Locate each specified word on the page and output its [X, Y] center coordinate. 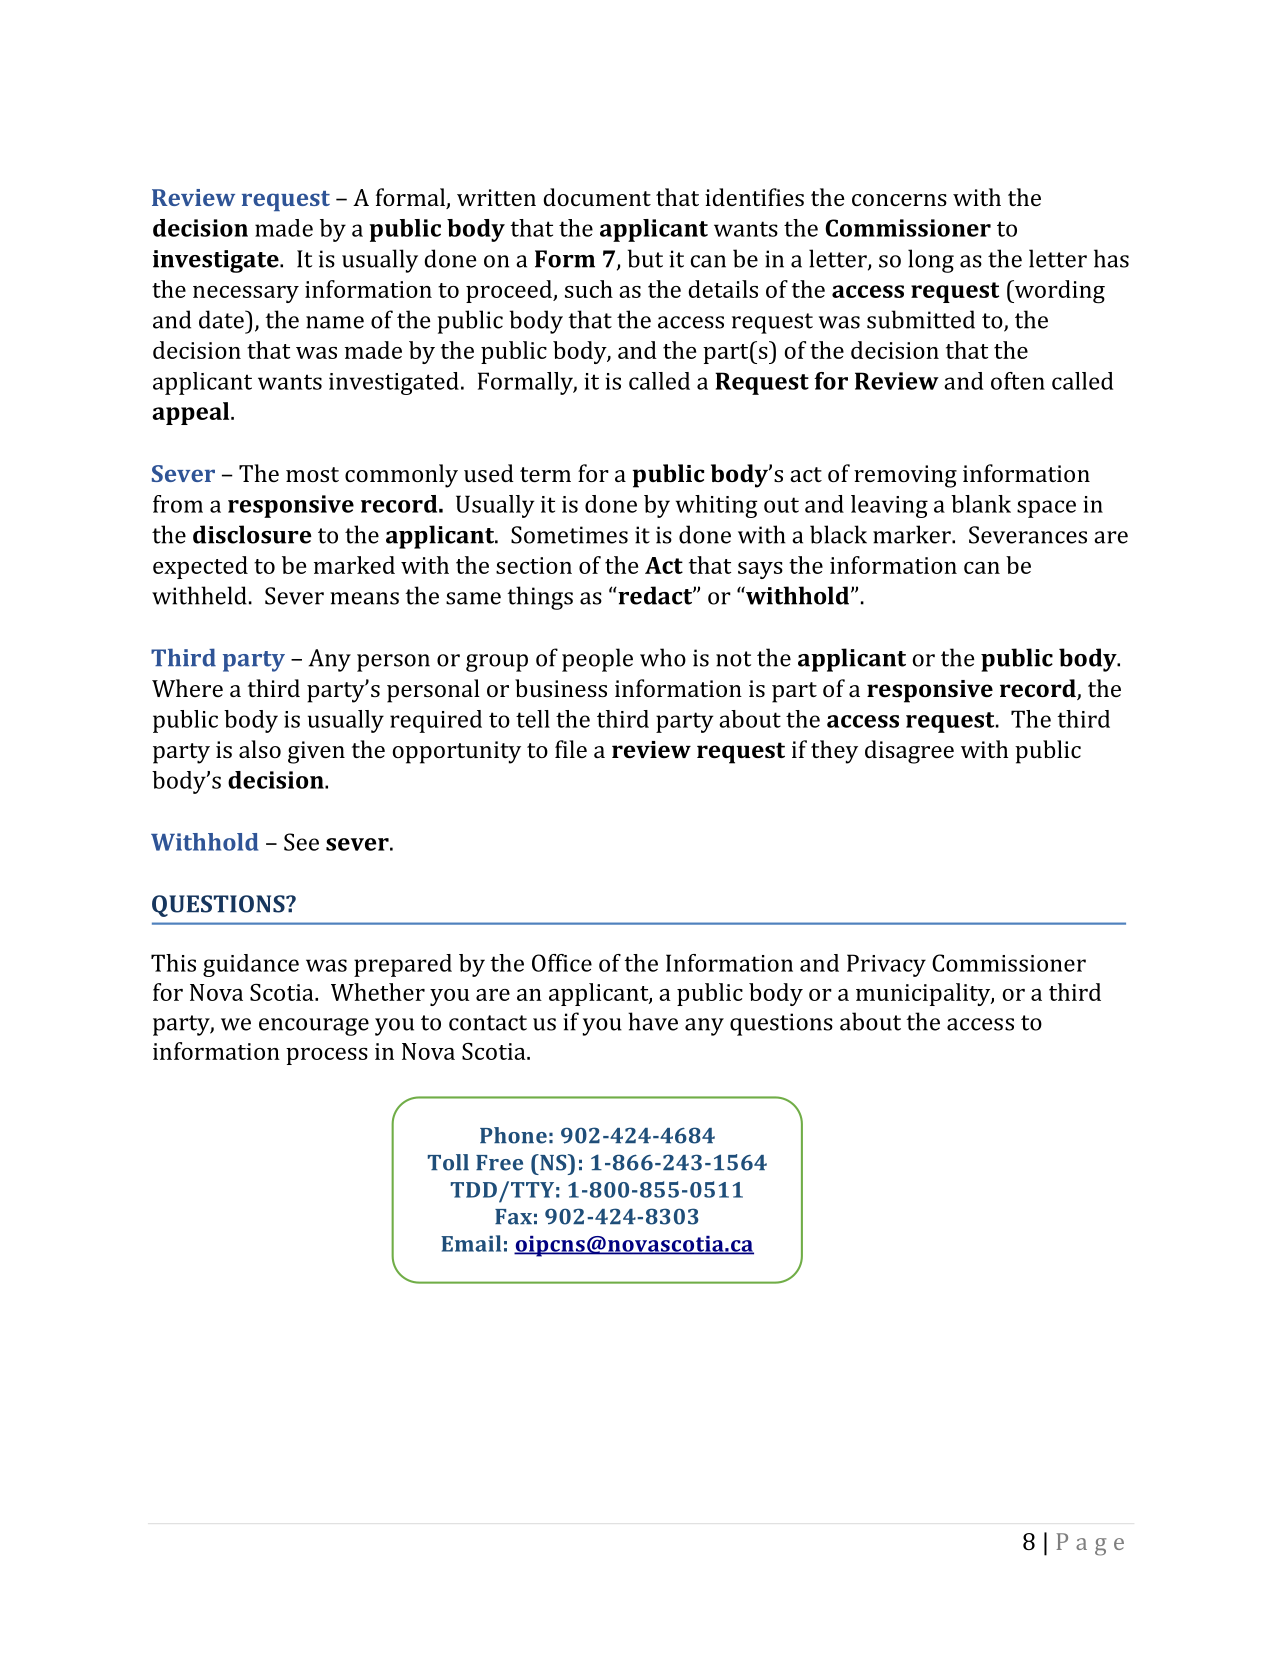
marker [913, 534]
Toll [448, 1162]
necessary [246, 294]
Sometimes [569, 535]
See [301, 842]
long [931, 261]
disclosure [252, 534]
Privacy [886, 965]
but [645, 258]
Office [562, 963]
